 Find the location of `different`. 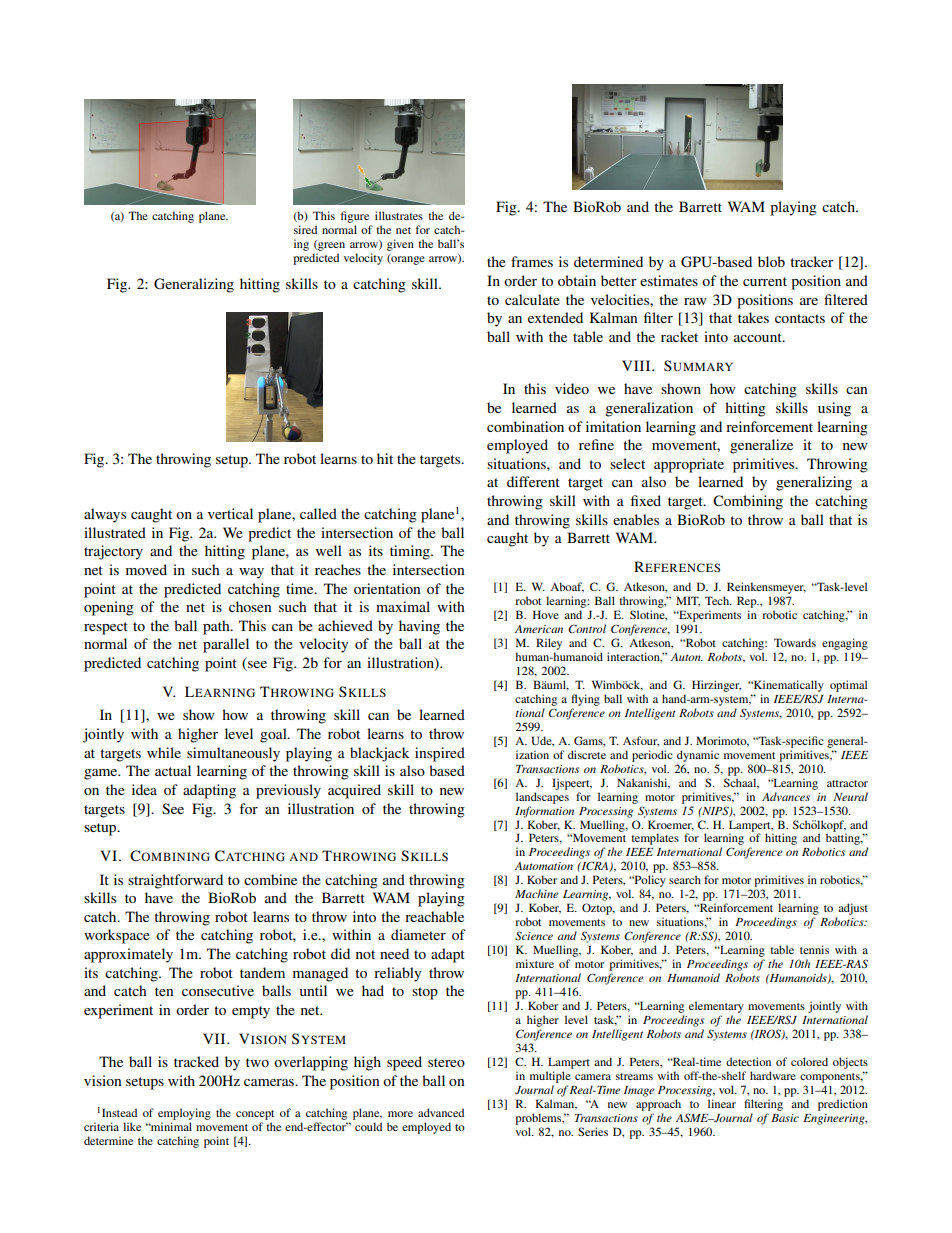

different is located at coordinates (533, 481).
